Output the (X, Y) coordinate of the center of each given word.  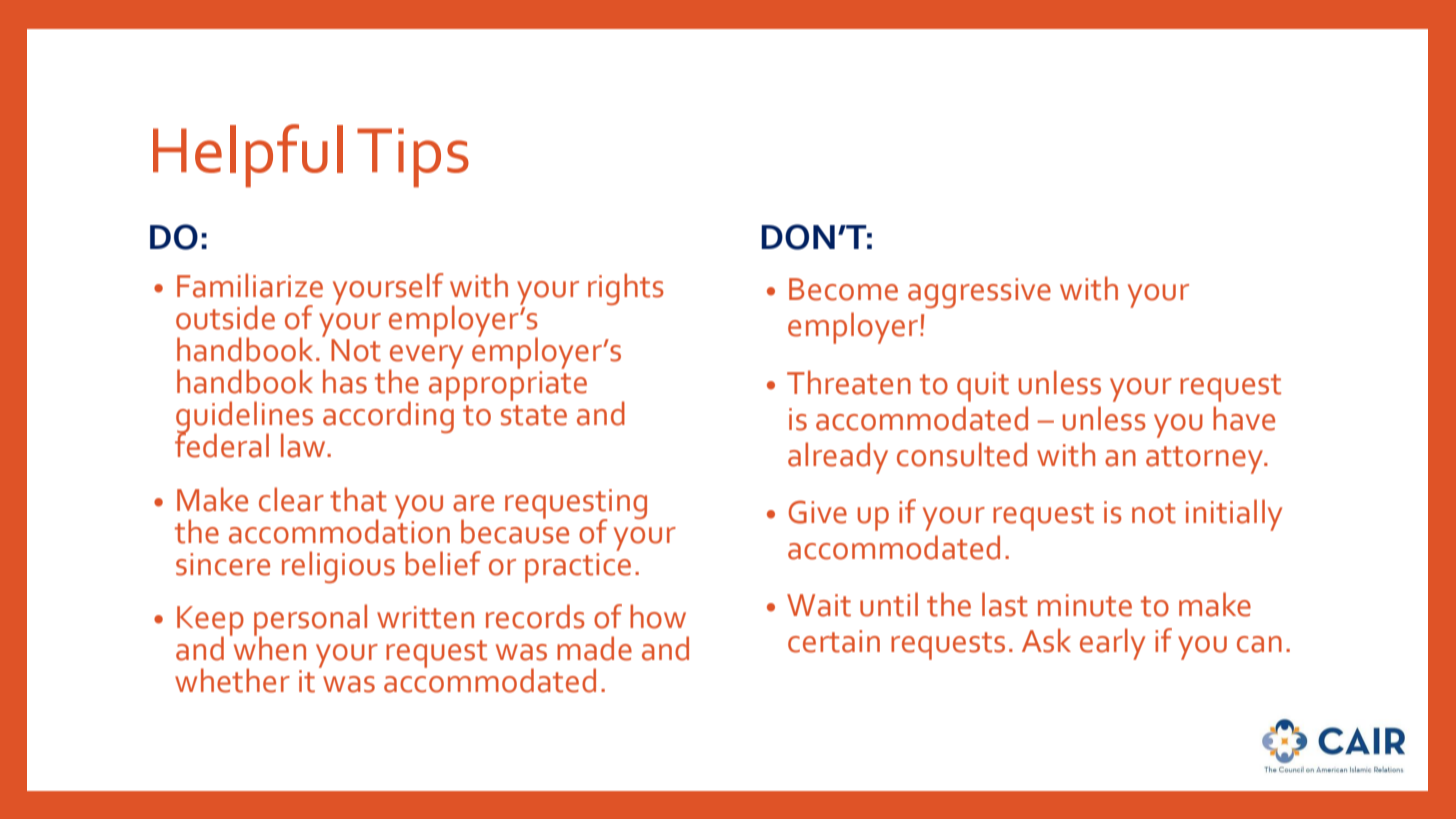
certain (834, 641)
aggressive (979, 293)
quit (983, 387)
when (268, 647)
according (388, 416)
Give (818, 512)
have (1244, 418)
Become (843, 289)
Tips (413, 158)
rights (626, 289)
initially (1234, 515)
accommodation (339, 530)
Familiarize (250, 285)
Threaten (849, 382)
